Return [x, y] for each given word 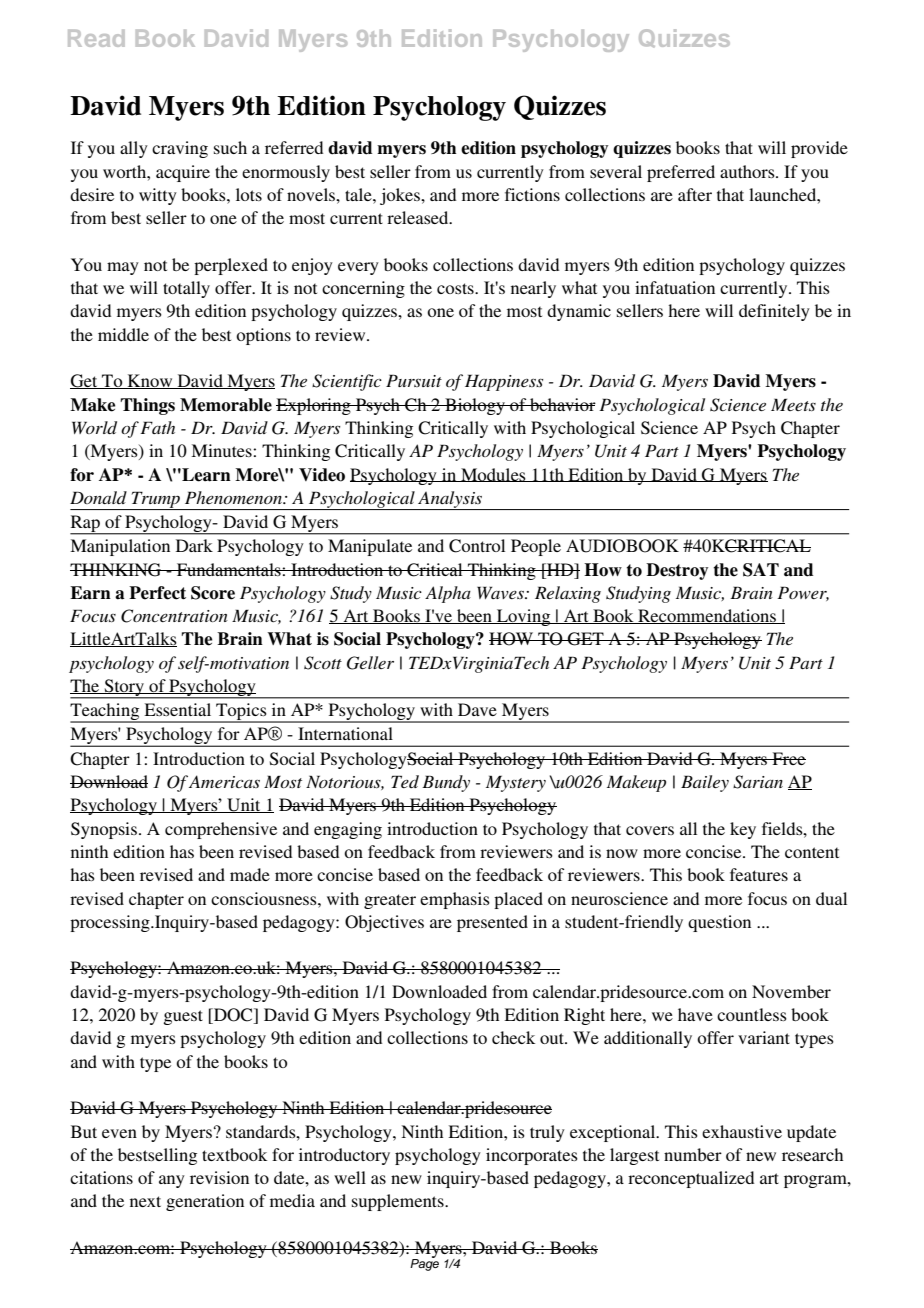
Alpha [448, 594]
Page [424, 1264]
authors [748, 171]
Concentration [174, 616]
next [145, 1201]
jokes [401, 196]
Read [96, 38]
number [693, 1154]
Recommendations [707, 616]
